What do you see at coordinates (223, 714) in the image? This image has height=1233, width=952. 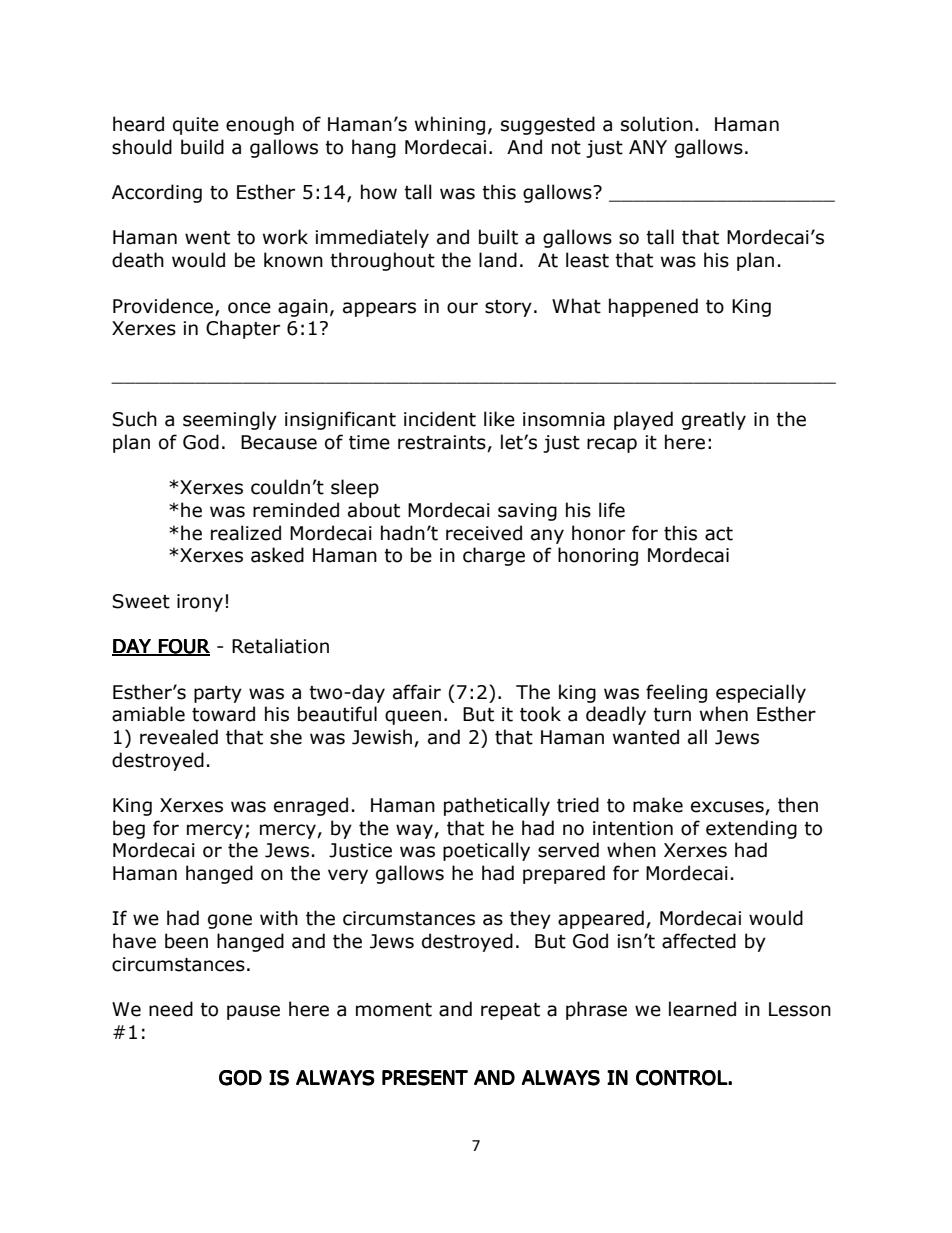 I see `toward` at bounding box center [223, 714].
